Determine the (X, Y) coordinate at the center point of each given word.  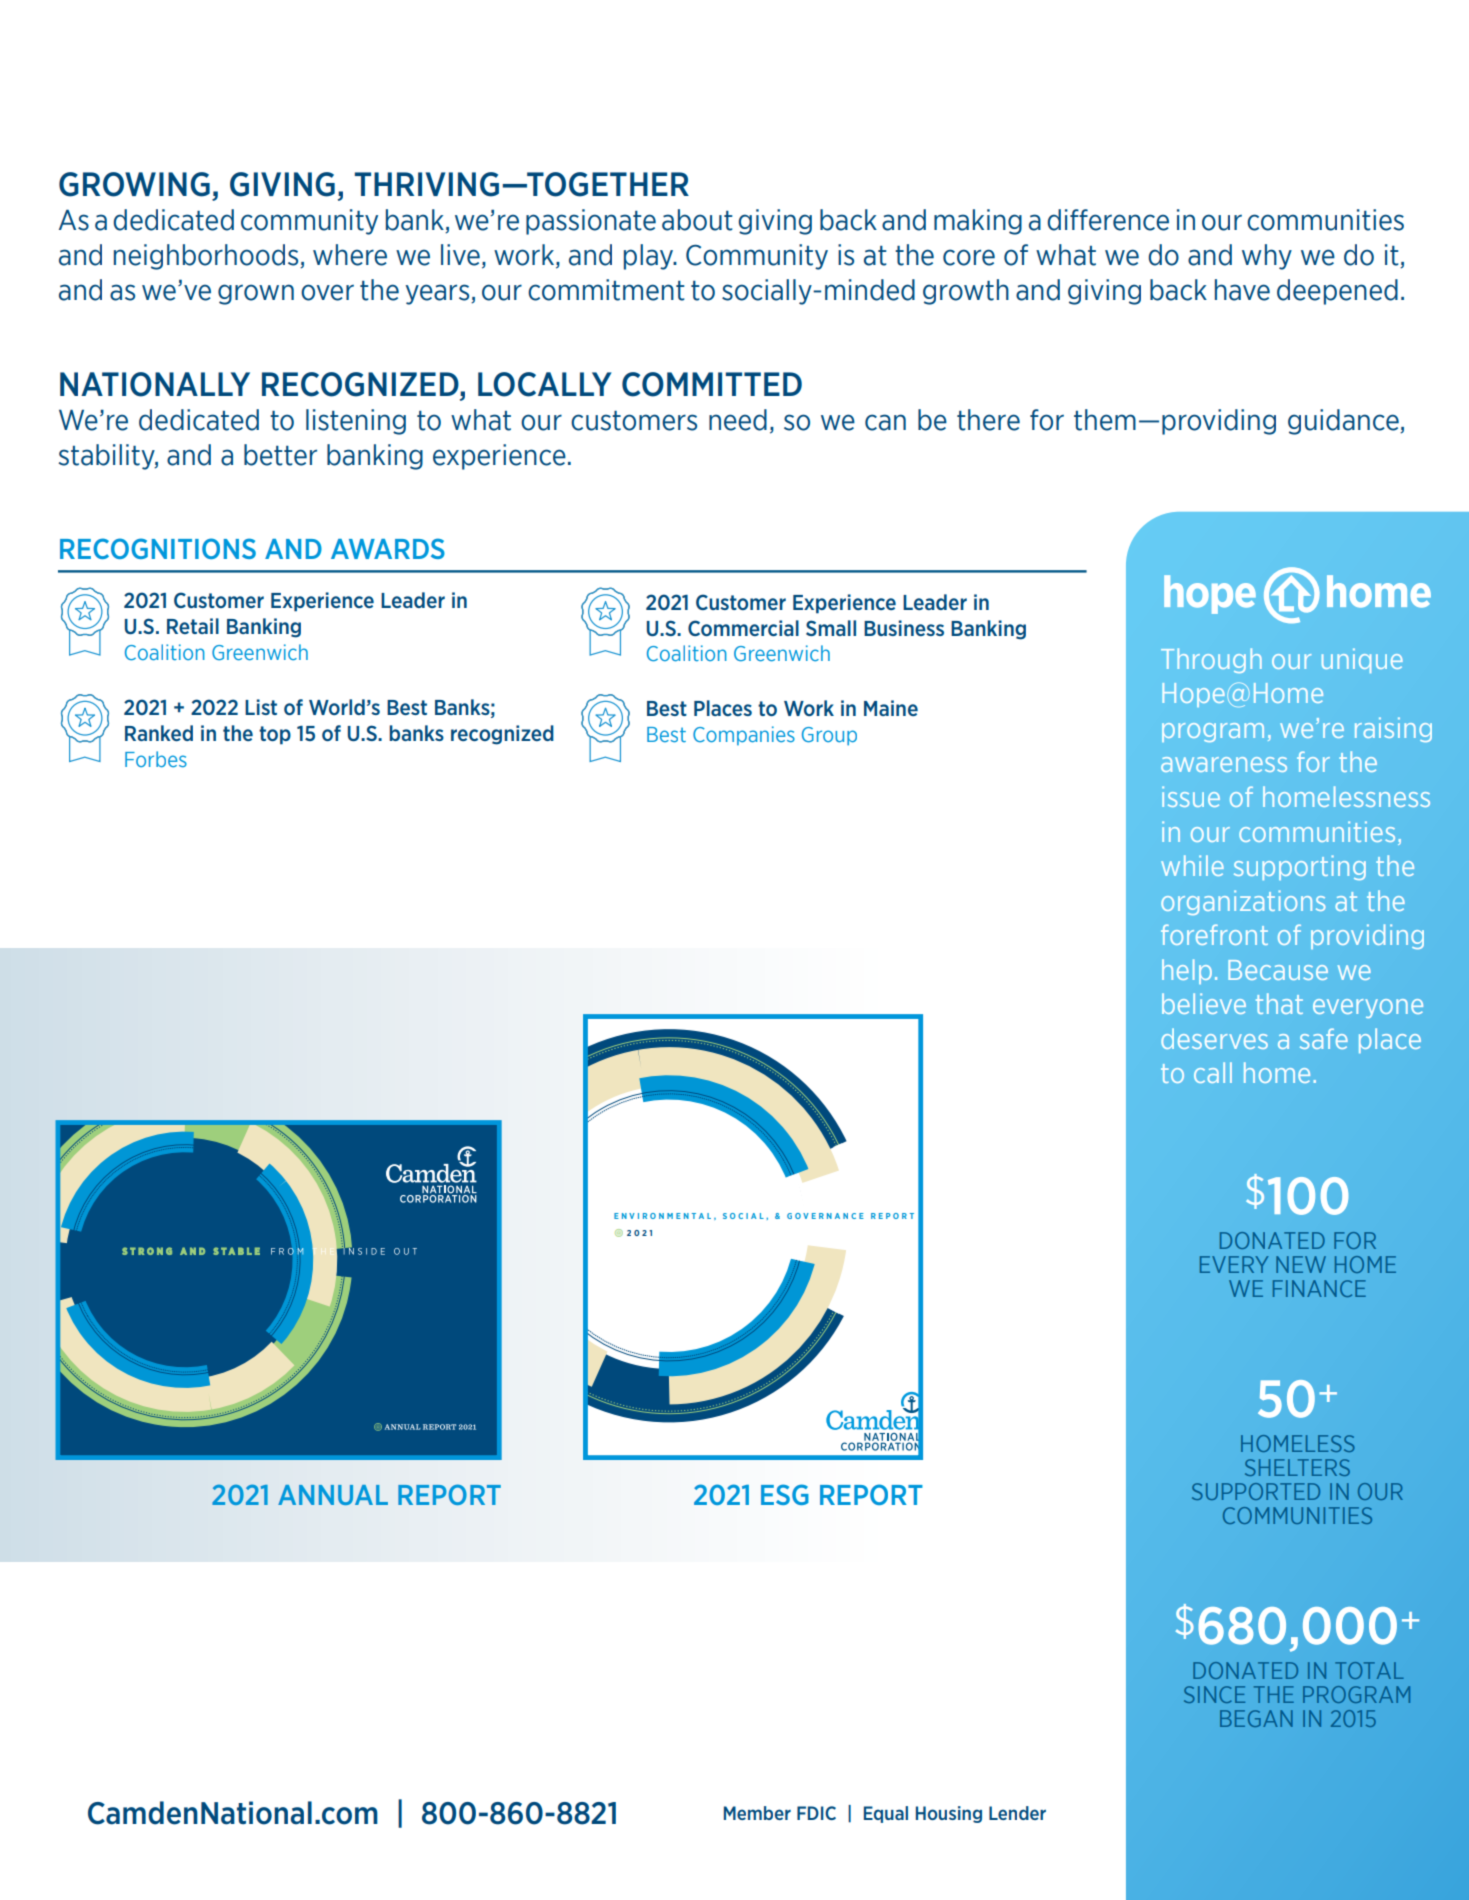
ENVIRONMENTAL (662, 1216)
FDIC (816, 1813)
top (275, 735)
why (1267, 257)
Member (757, 1813)
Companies (744, 735)
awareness (1224, 764)
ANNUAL (333, 1495)
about (697, 220)
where (350, 255)
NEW (1301, 1264)
